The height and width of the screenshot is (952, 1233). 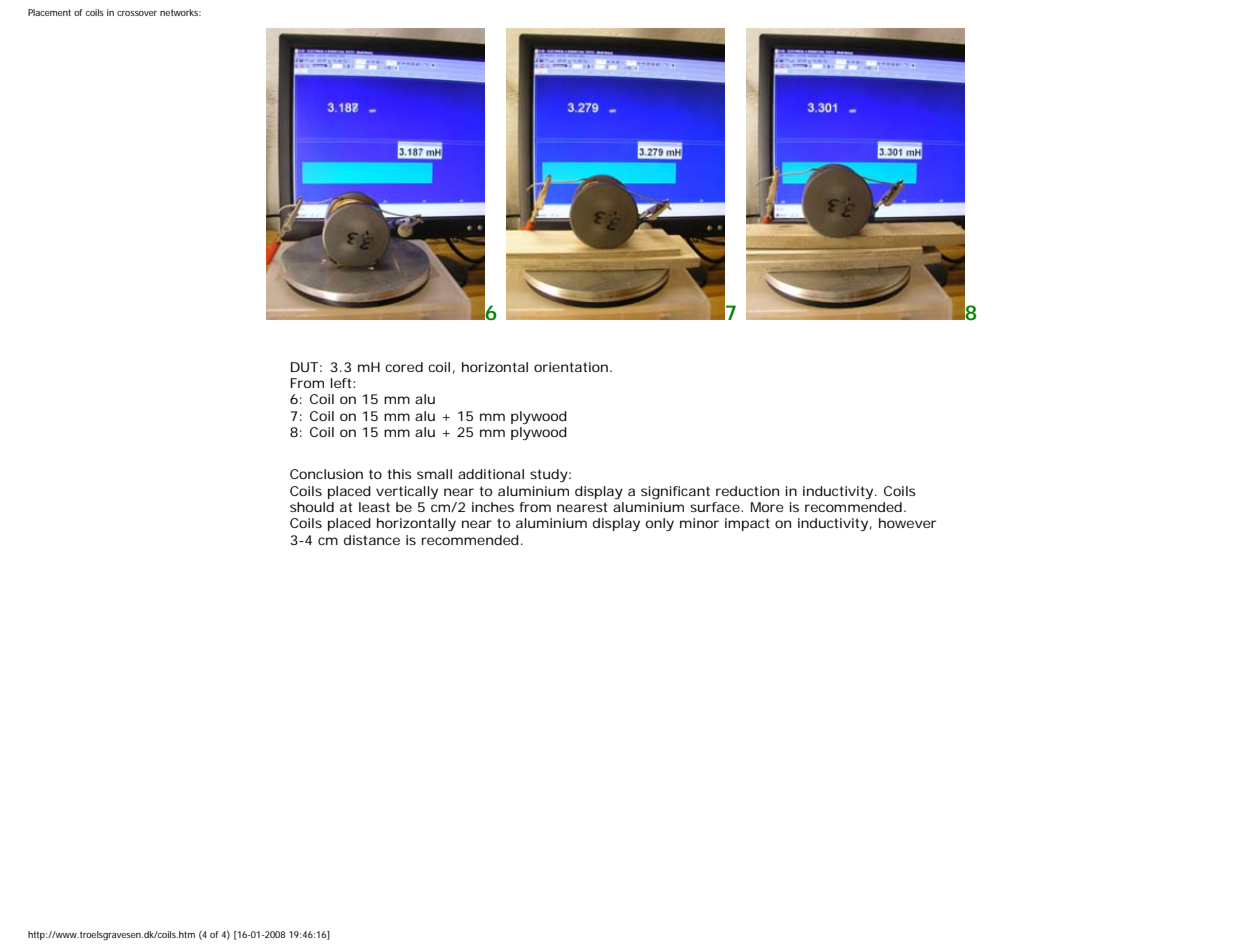 I want to click on should, so click(x=312, y=507).
